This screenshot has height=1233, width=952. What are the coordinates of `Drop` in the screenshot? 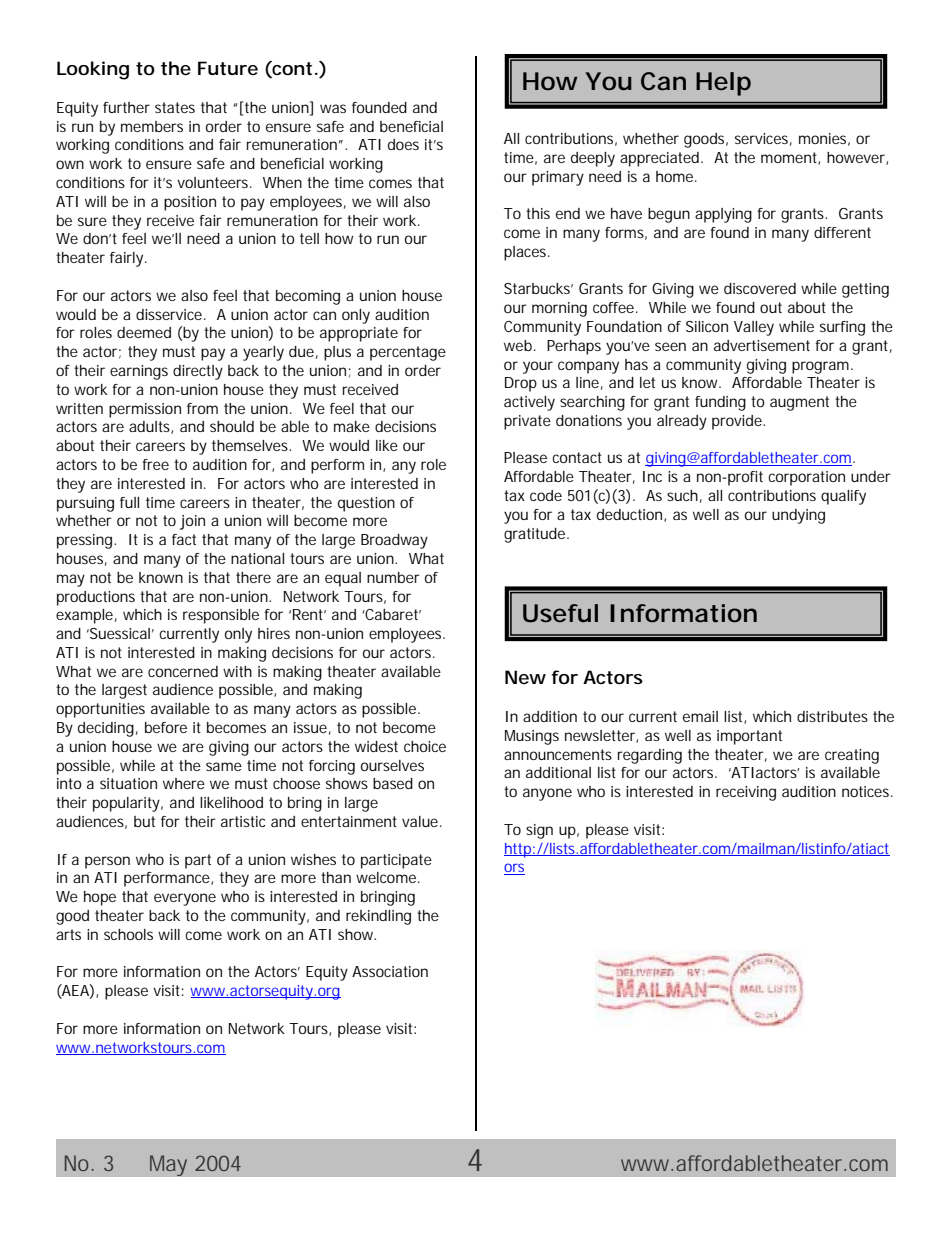 It's located at (521, 384).
